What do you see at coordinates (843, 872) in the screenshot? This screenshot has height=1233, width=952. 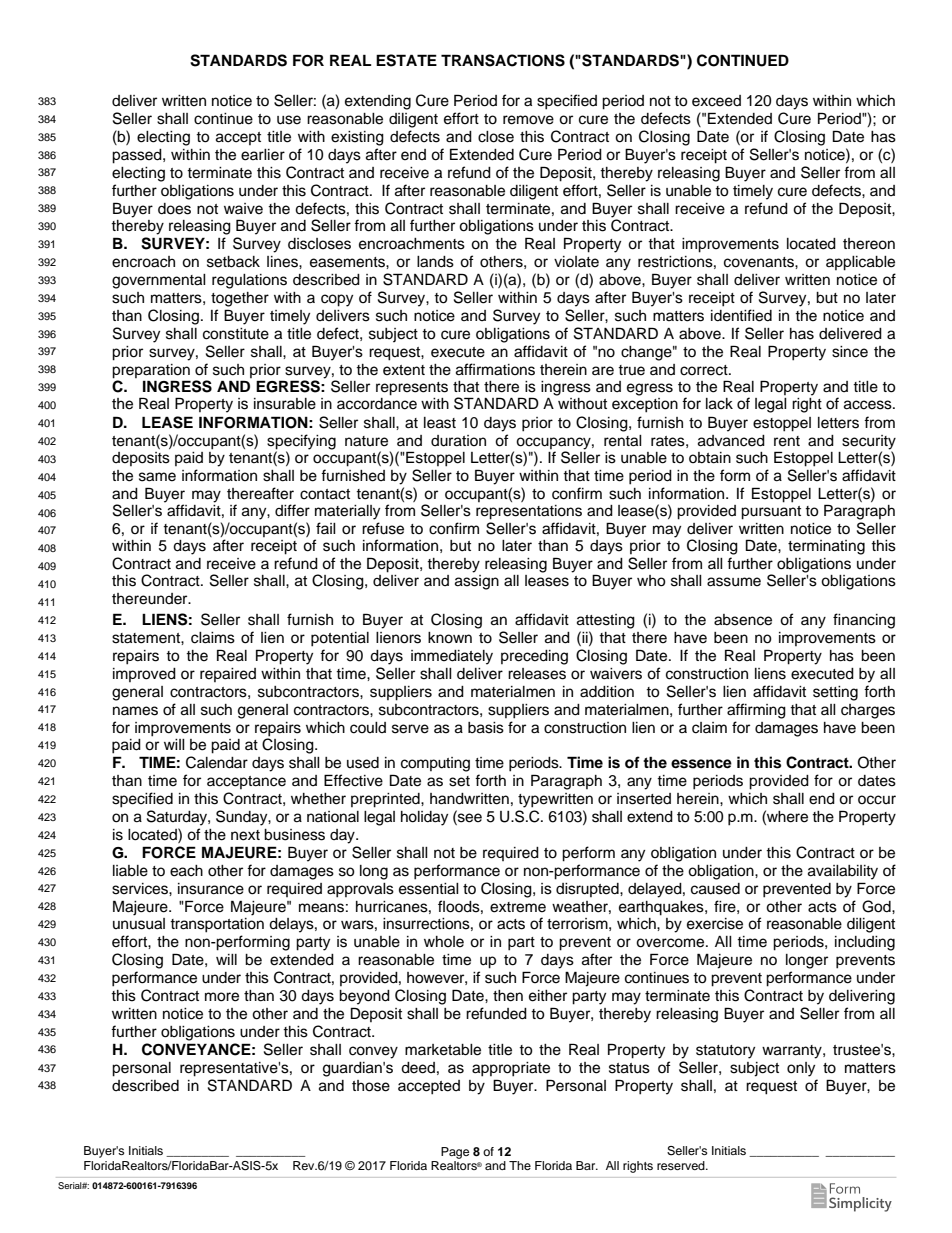 I see `availability` at bounding box center [843, 872].
